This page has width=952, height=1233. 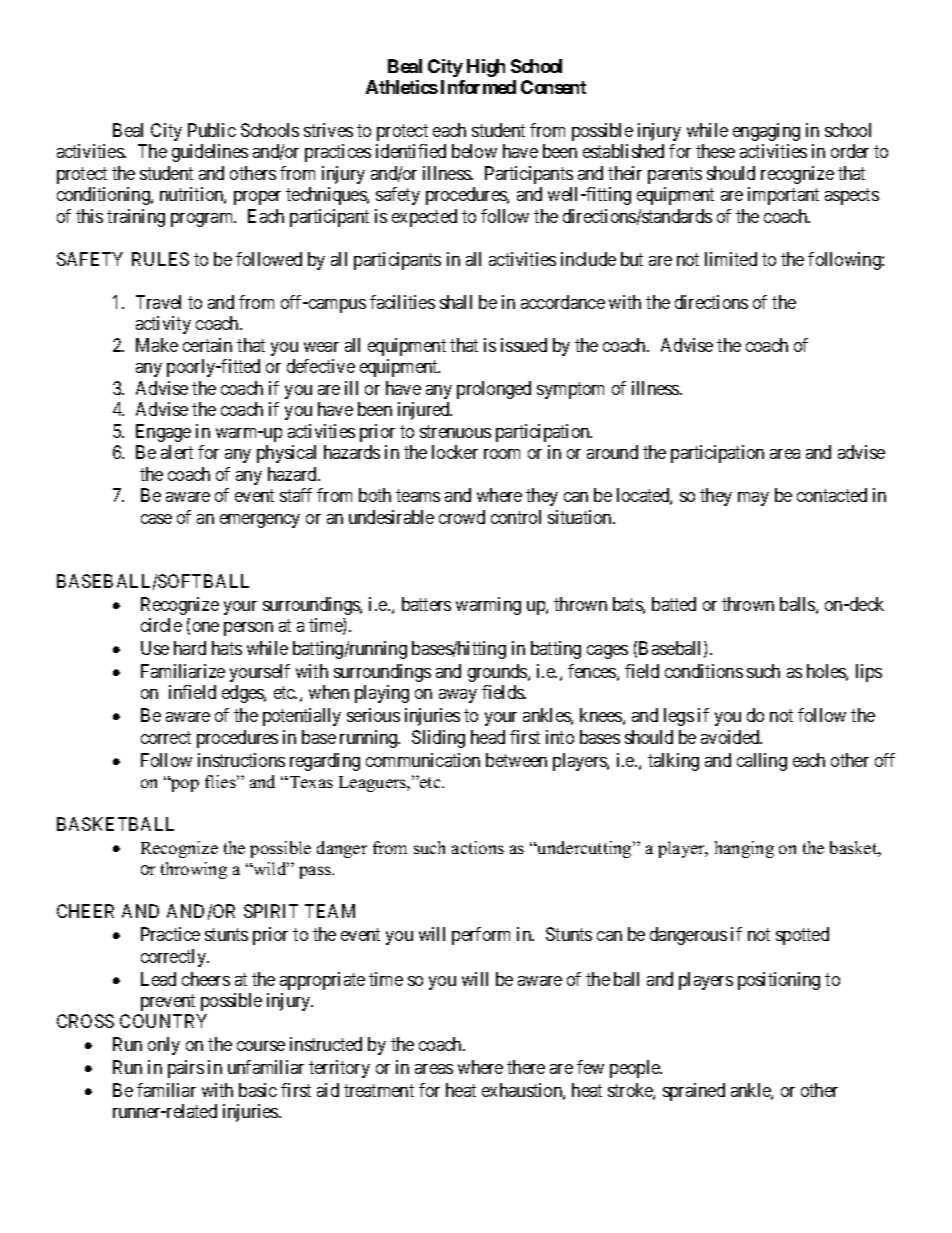 I want to click on pairs, so click(x=186, y=1069).
